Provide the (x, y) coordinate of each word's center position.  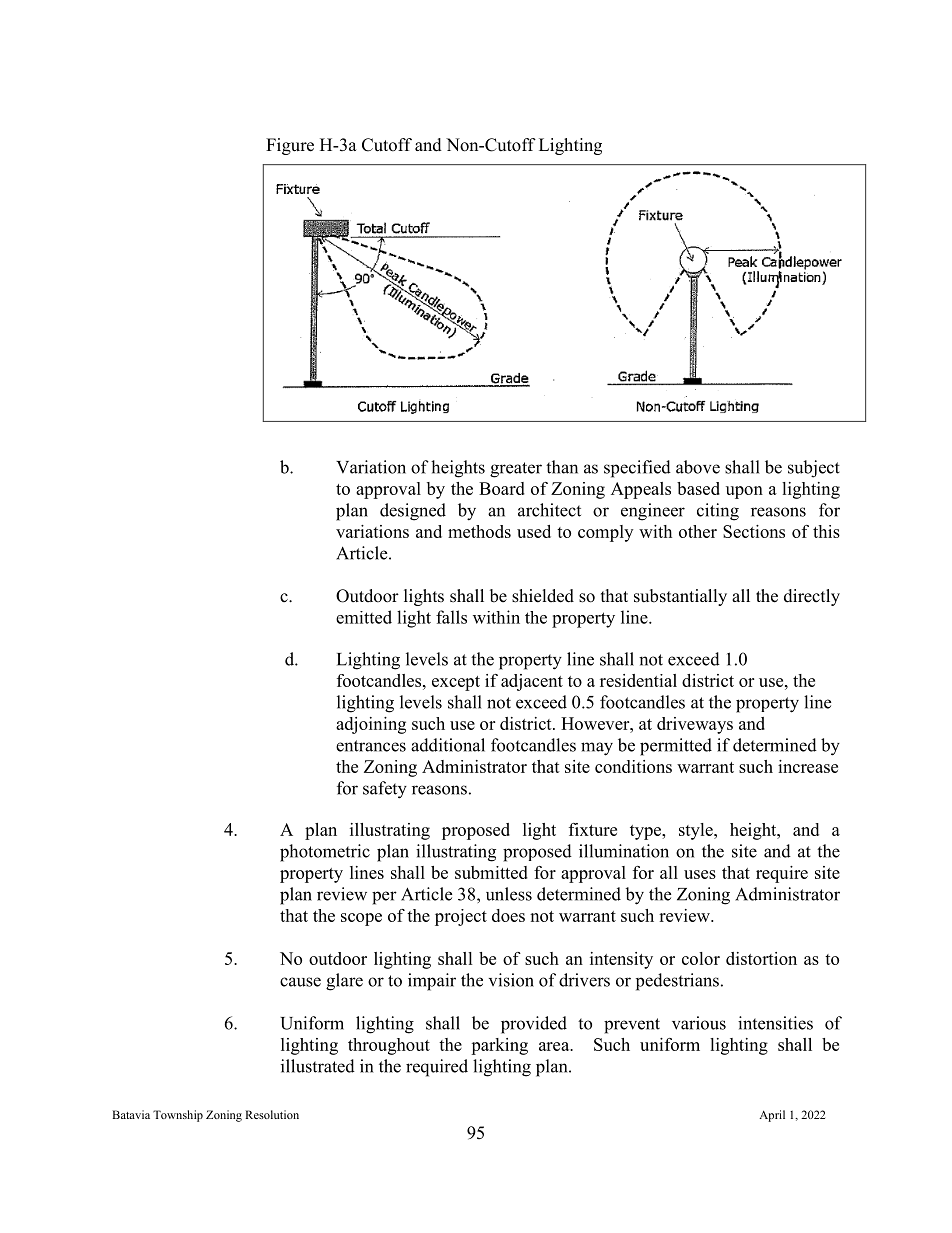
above (698, 467)
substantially (680, 597)
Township (178, 1116)
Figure (290, 146)
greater (516, 470)
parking (499, 1046)
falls (451, 617)
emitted (364, 617)
